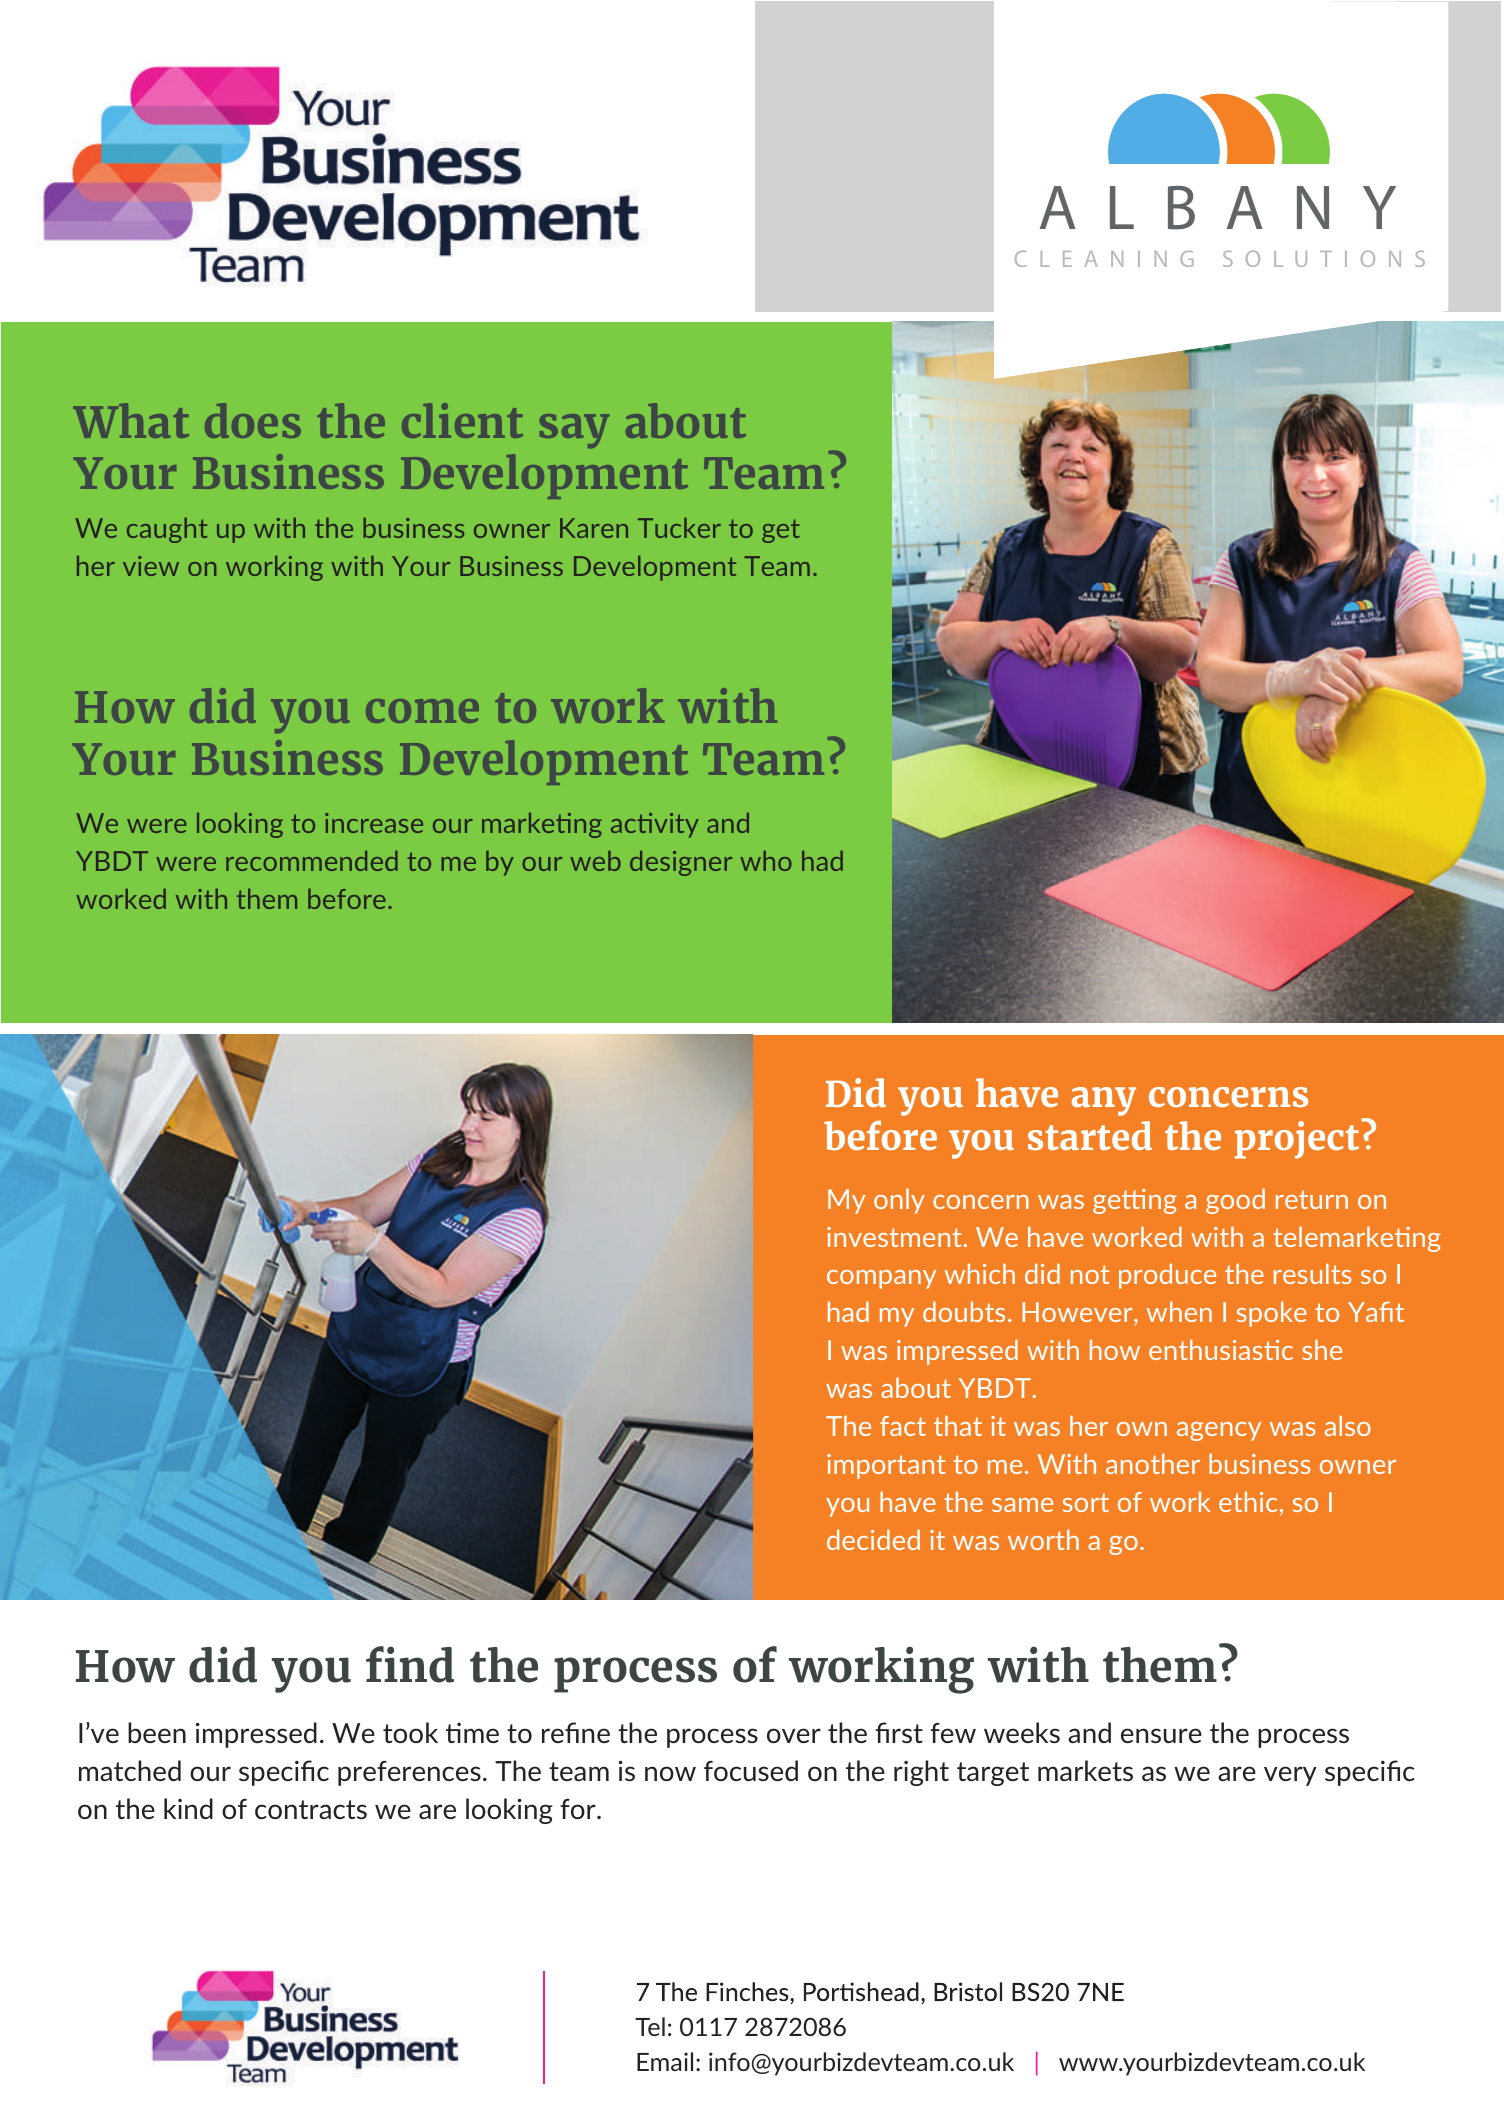 Image resolution: width=1504 pixels, height=2127 pixels. What do you see at coordinates (1219, 1431) in the screenshot?
I see `agency` at bounding box center [1219, 1431].
